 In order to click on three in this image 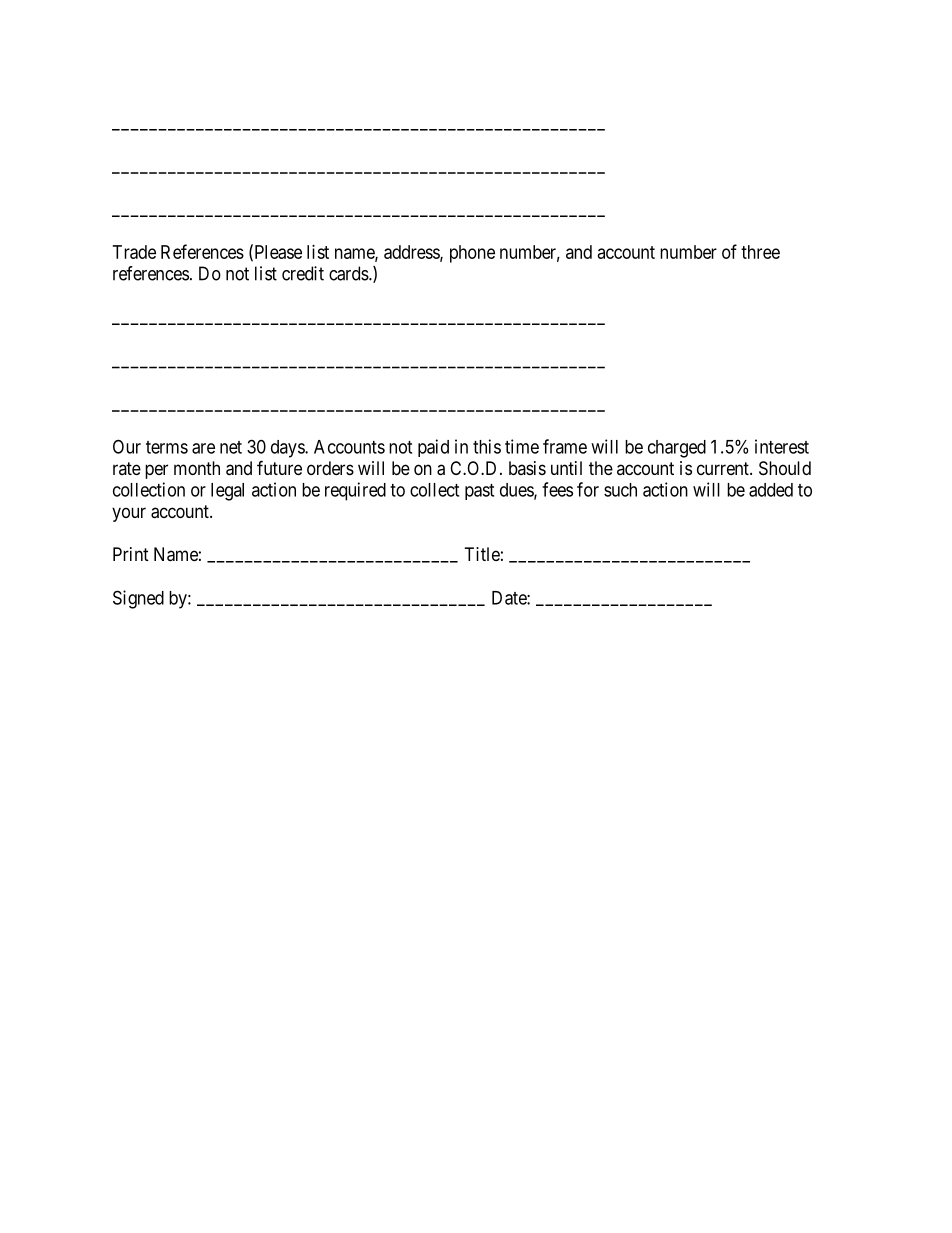, I will do `click(760, 252)`.
